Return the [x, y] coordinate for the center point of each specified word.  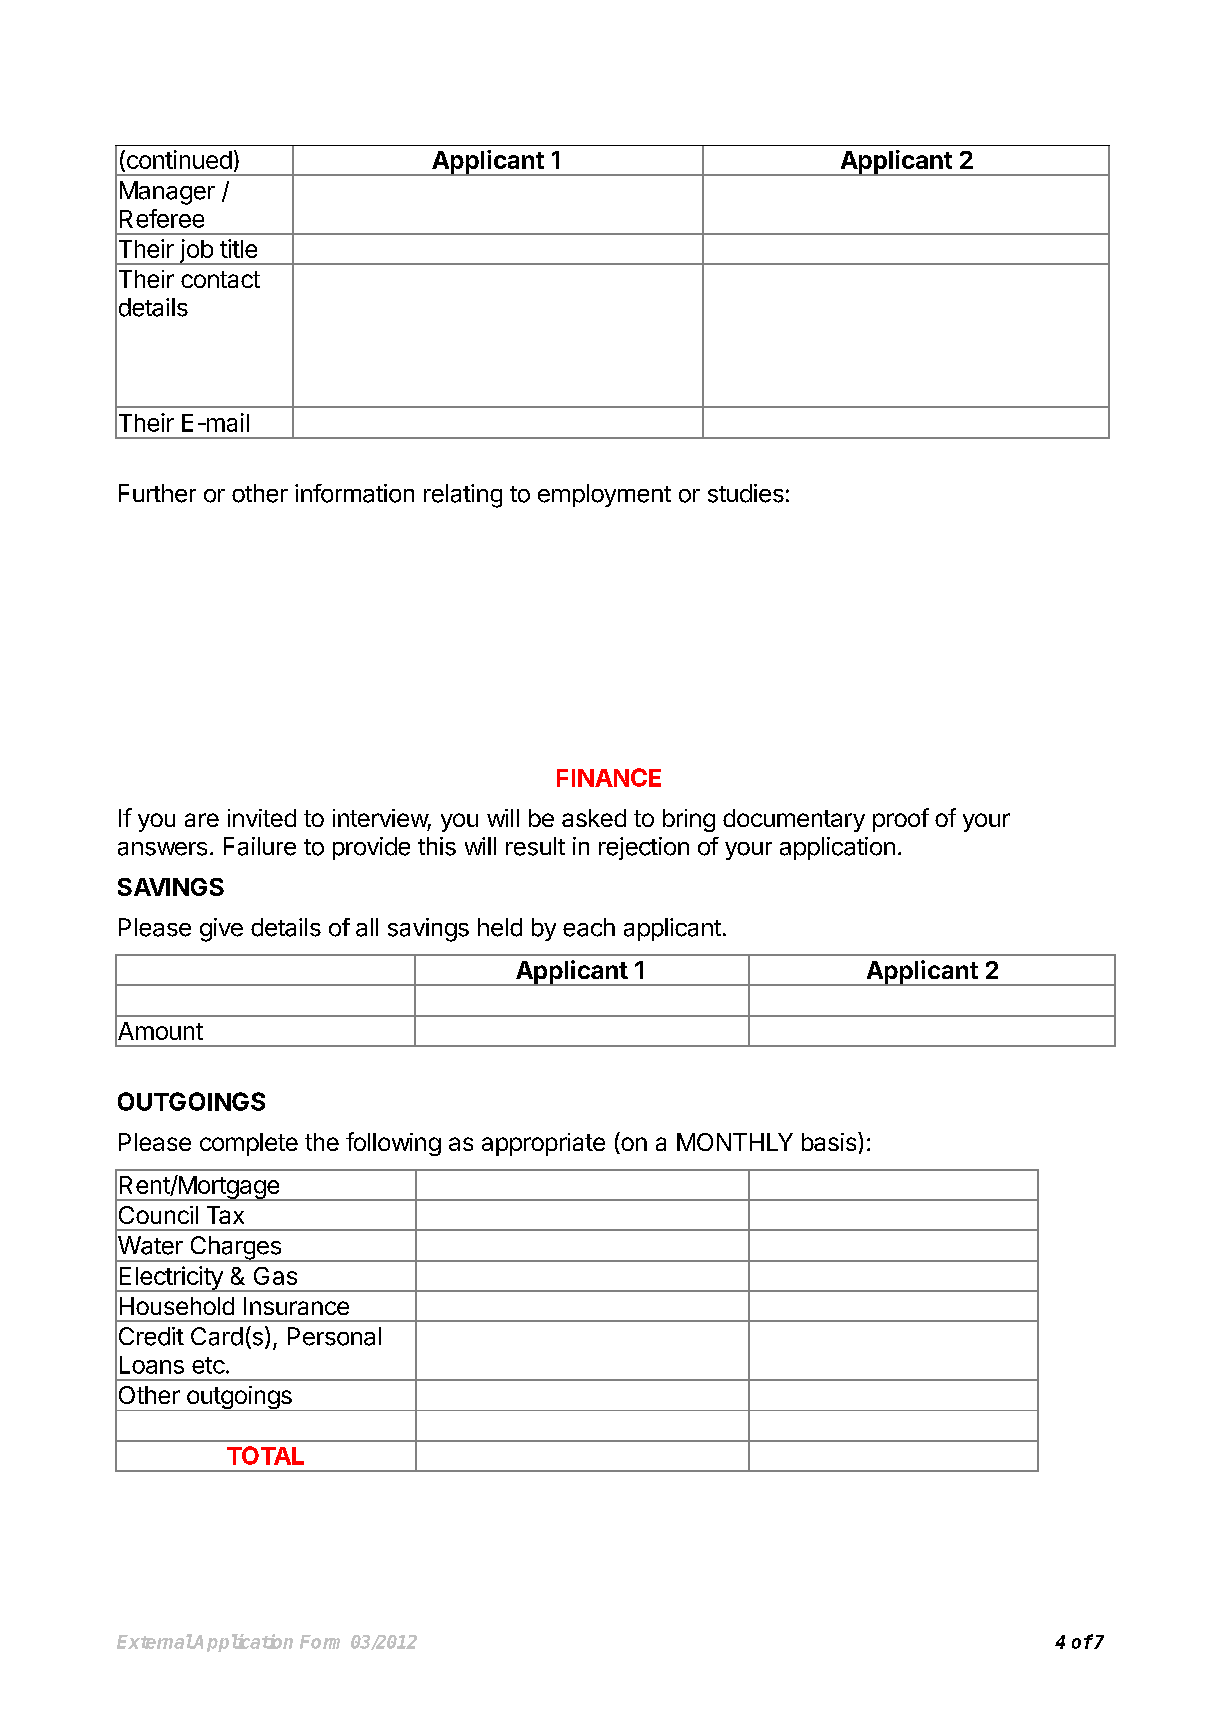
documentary [794, 820]
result [535, 846]
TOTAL [265, 1455]
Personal [334, 1336]
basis [830, 1141]
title [238, 248]
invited [262, 818]
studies [746, 493]
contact [220, 279]
